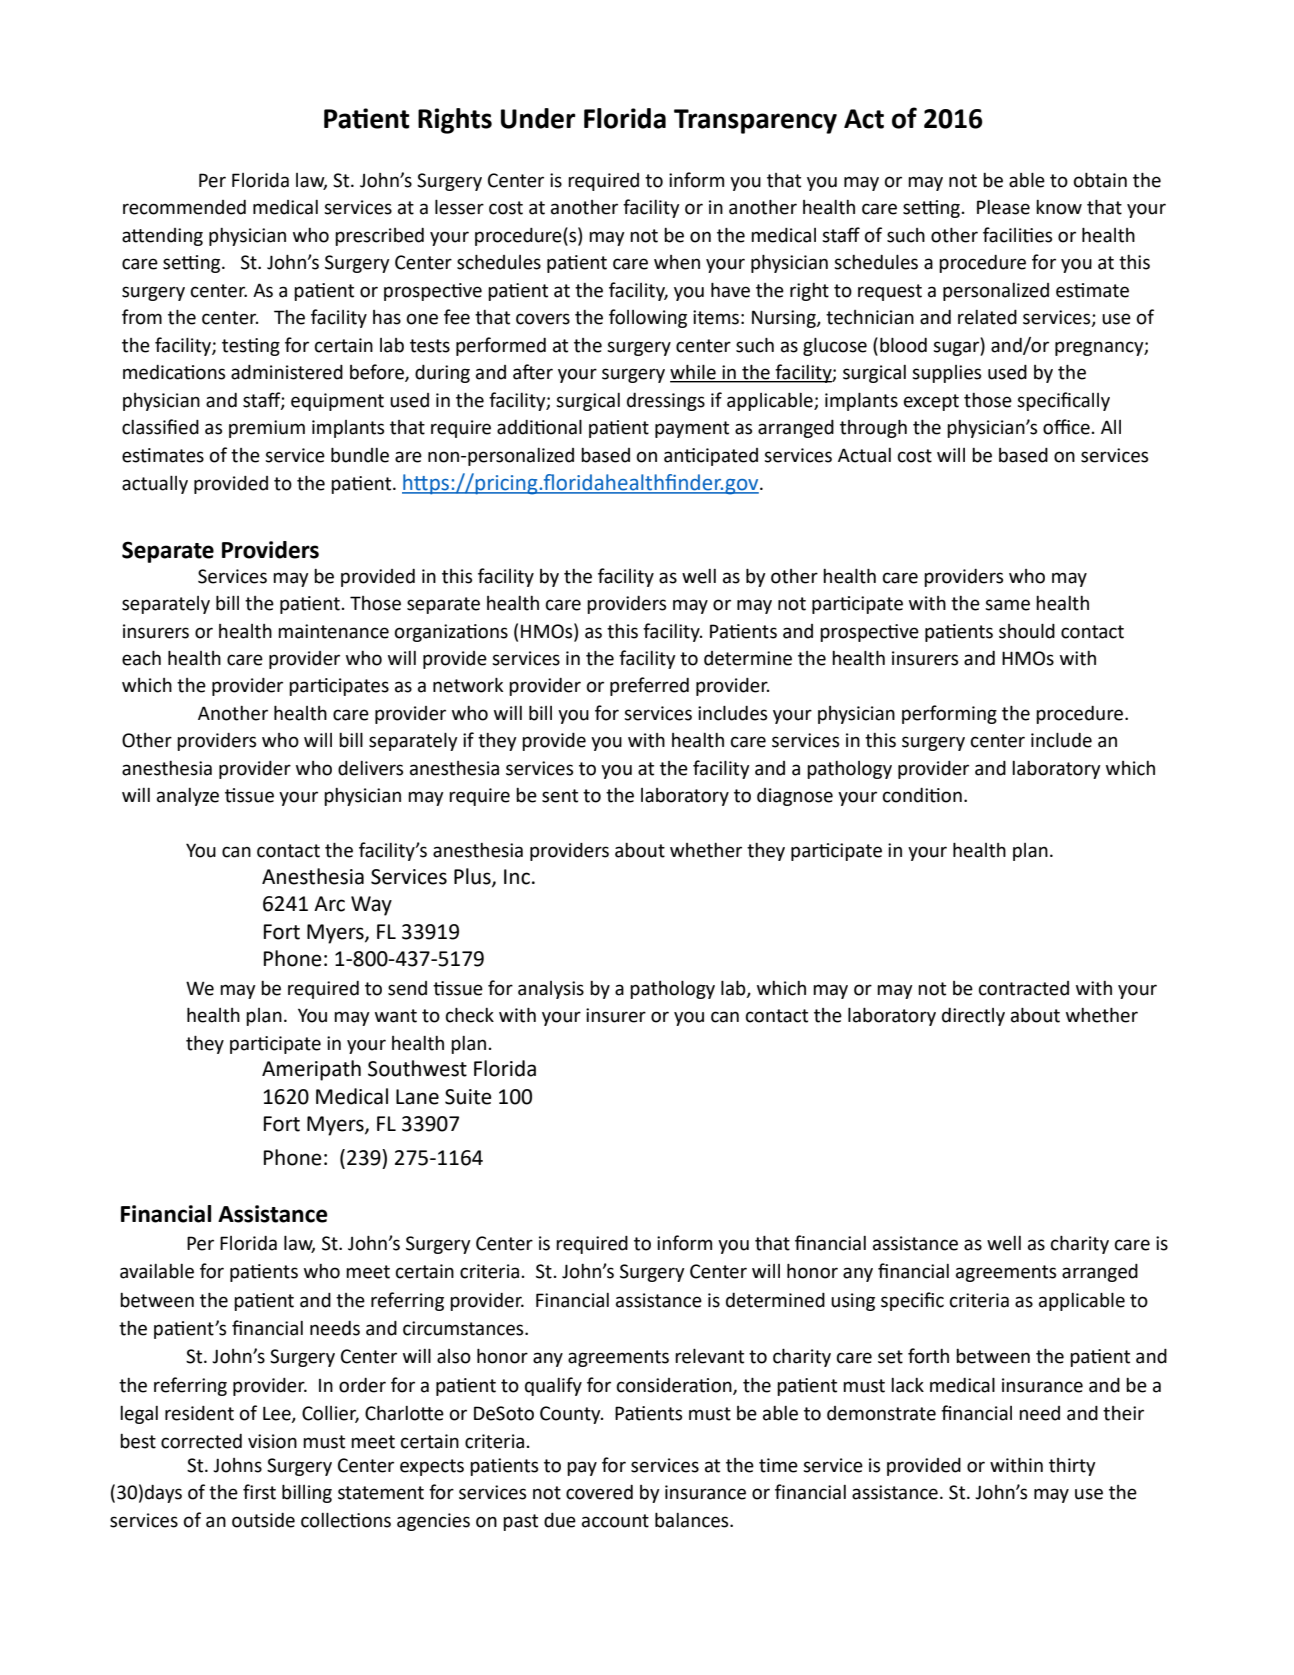 This screenshot has width=1294, height=1675. What do you see at coordinates (709, 1356) in the screenshot?
I see `relevant` at bounding box center [709, 1356].
